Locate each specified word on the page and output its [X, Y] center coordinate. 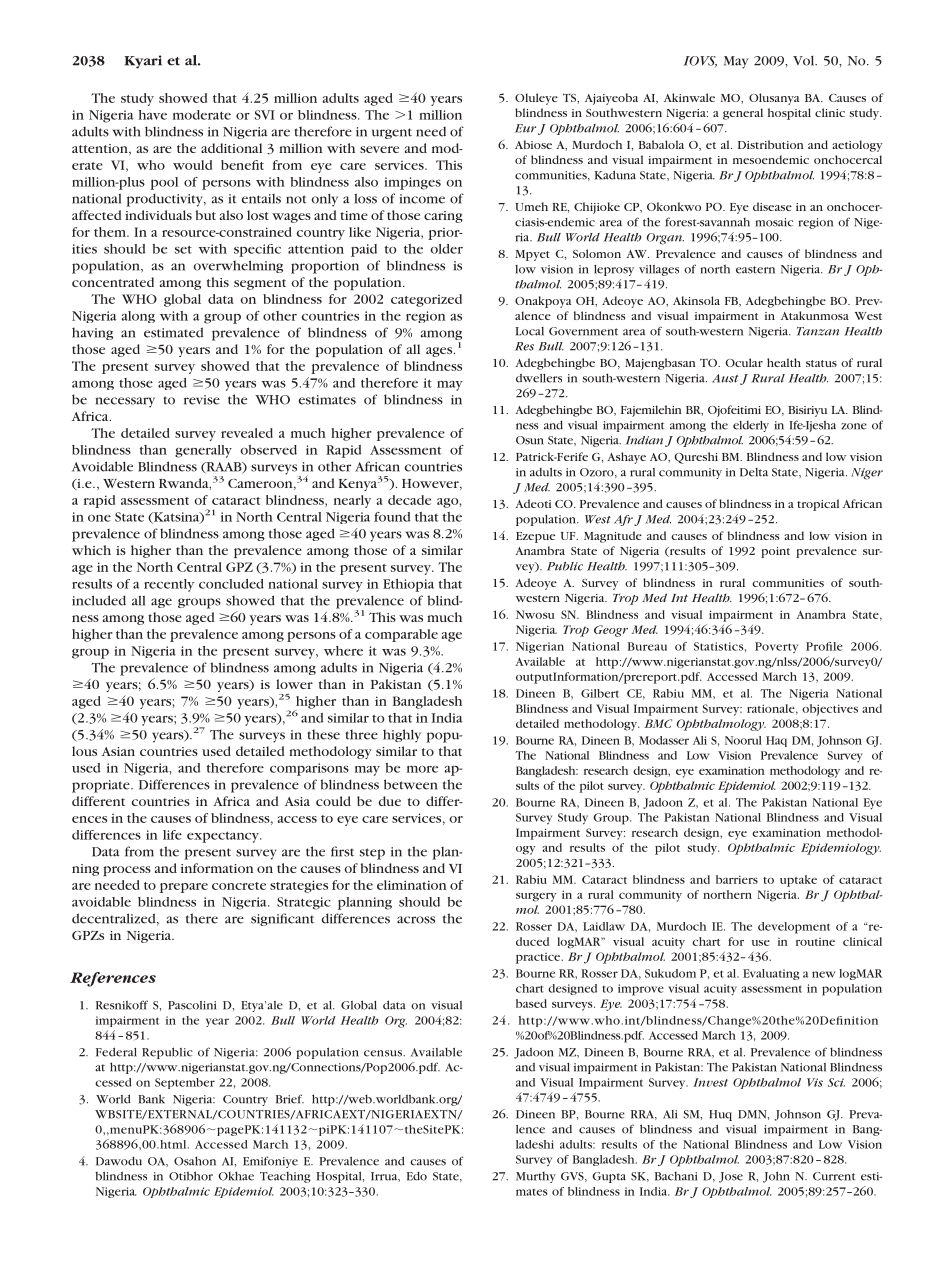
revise [202, 400]
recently [169, 585]
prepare [184, 888]
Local [529, 331]
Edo [417, 1176]
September [185, 1083]
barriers [737, 879]
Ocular [744, 362]
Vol [805, 60]
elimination [411, 885]
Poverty [776, 647]
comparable [401, 635]
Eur [525, 128]
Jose [731, 1177]
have [153, 115]
